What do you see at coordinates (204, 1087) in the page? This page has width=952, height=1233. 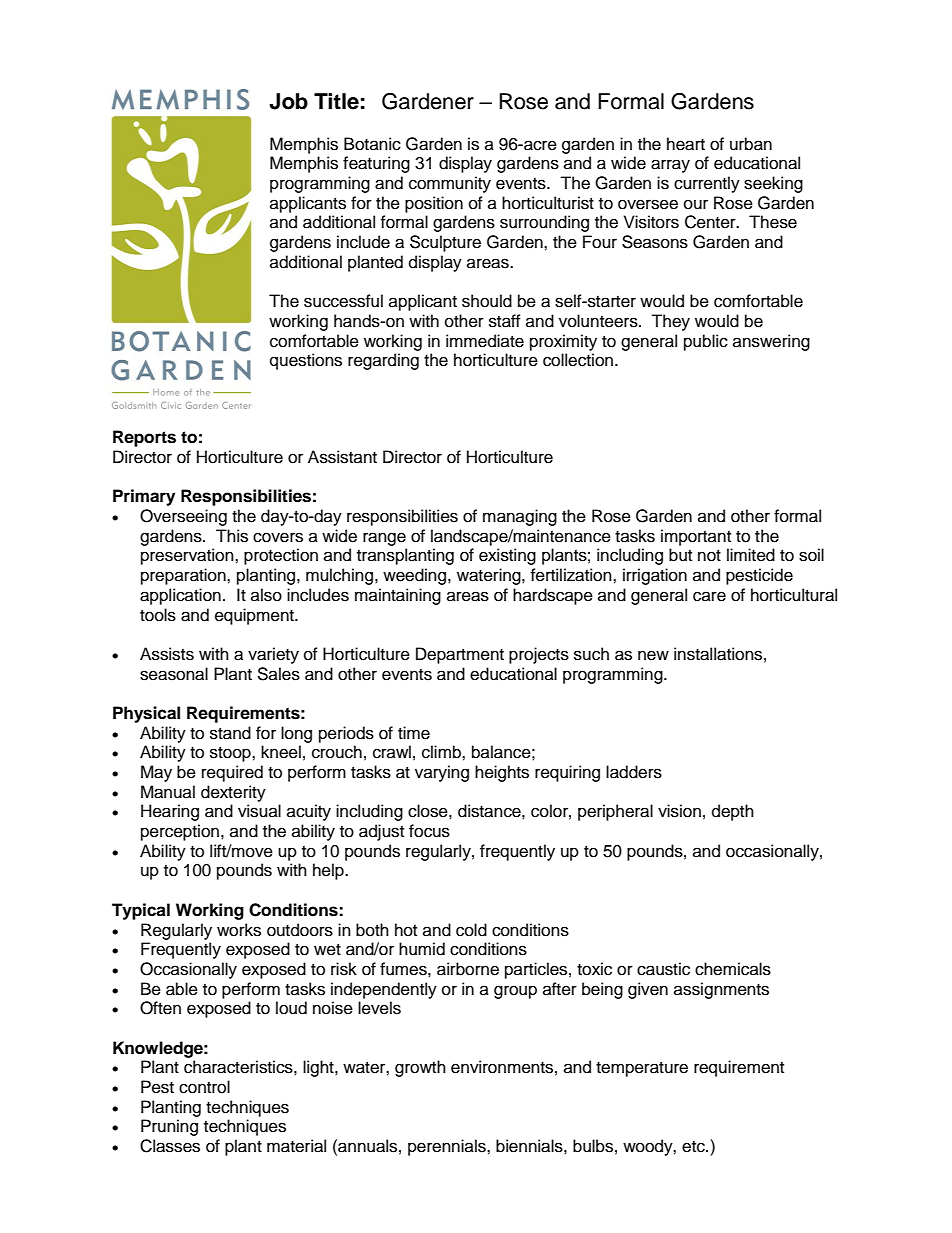 I see `control` at bounding box center [204, 1087].
